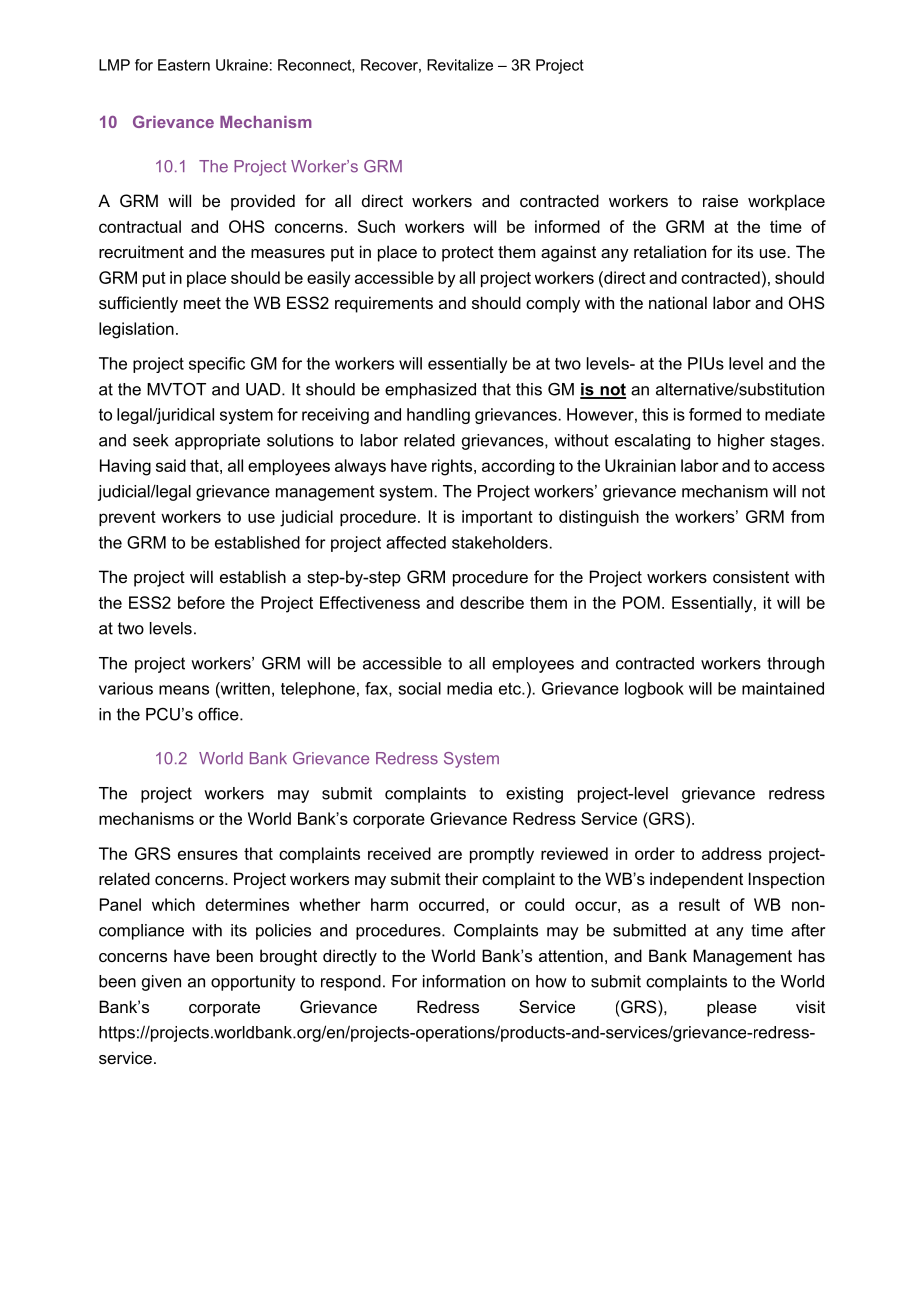 The image size is (924, 1308). What do you see at coordinates (732, 1008) in the screenshot?
I see `please` at bounding box center [732, 1008].
